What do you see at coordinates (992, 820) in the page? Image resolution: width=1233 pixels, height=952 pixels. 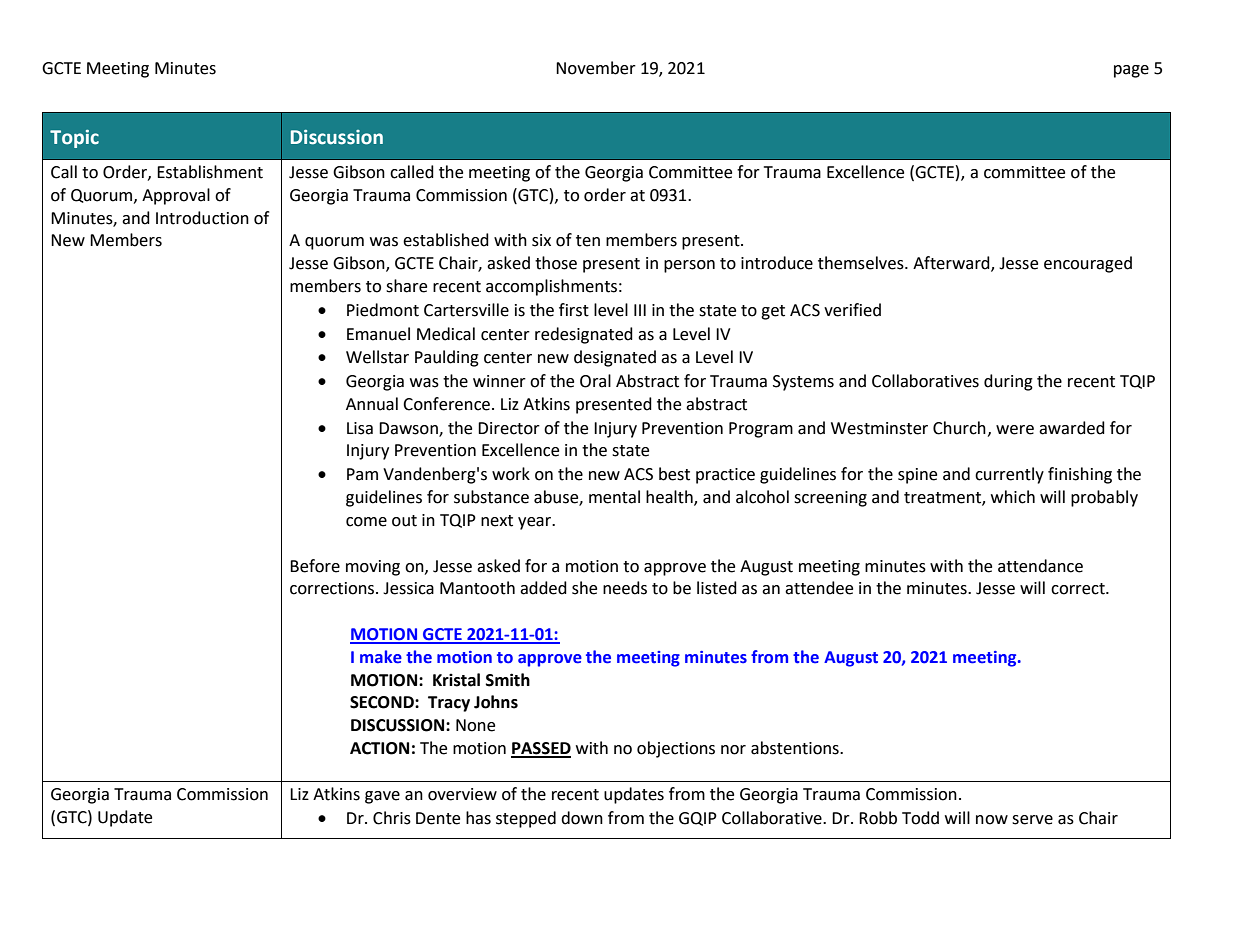 I see `now` at bounding box center [992, 820].
